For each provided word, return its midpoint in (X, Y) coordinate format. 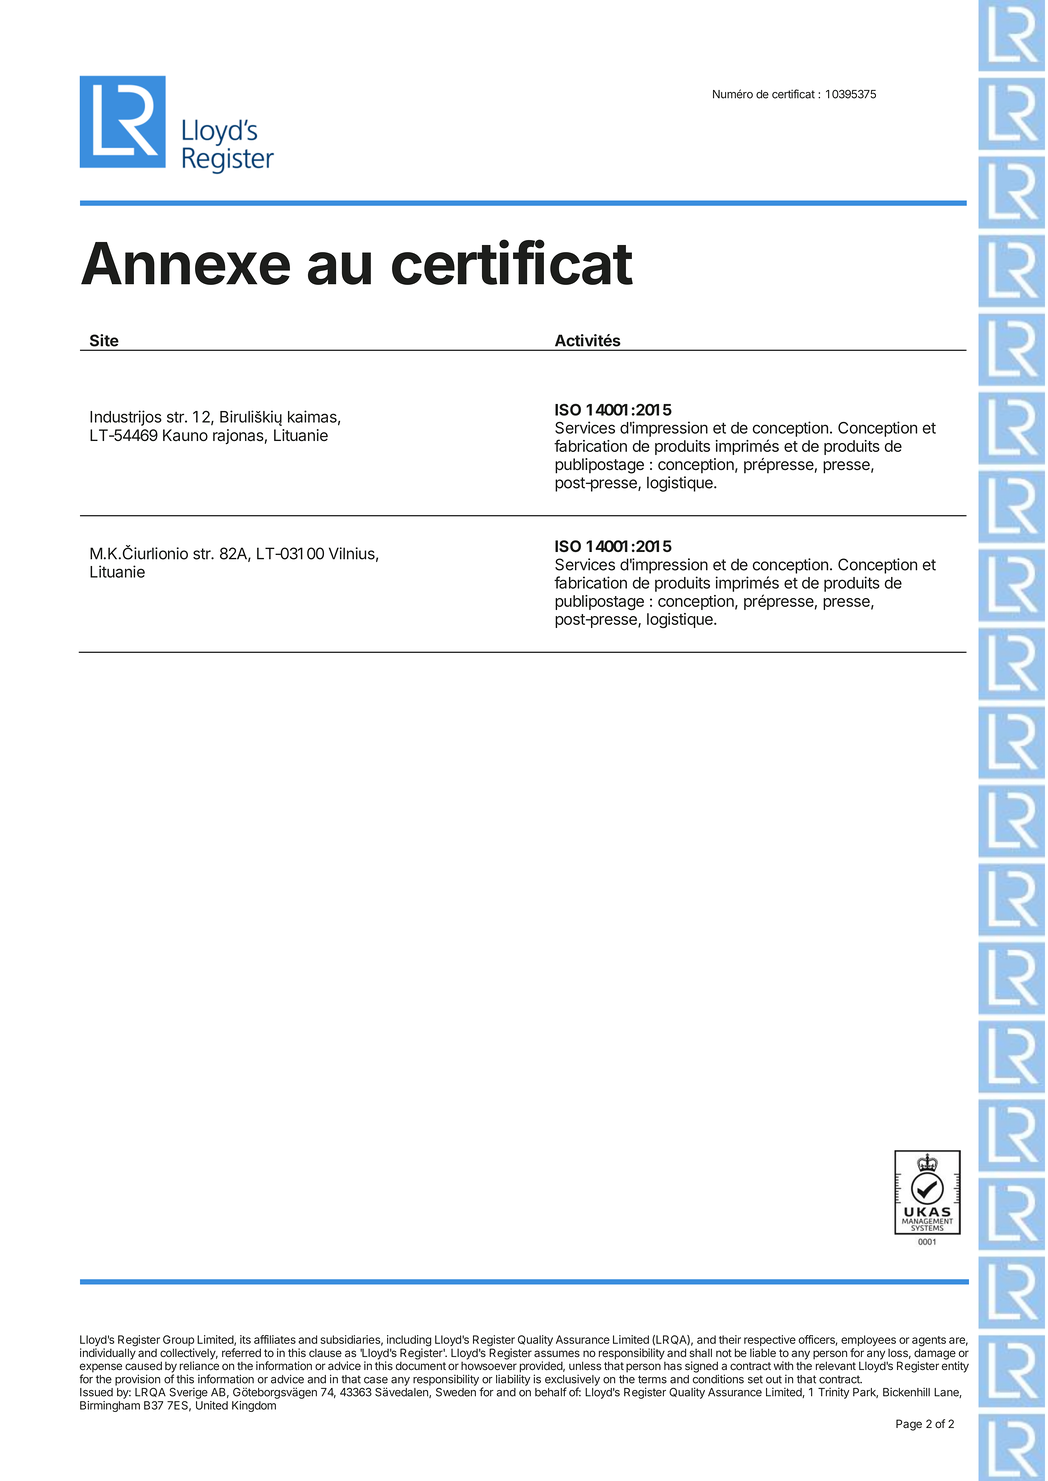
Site (104, 340)
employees (868, 1342)
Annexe (185, 263)
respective (770, 1342)
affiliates (275, 1339)
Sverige (188, 1393)
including (409, 1342)
